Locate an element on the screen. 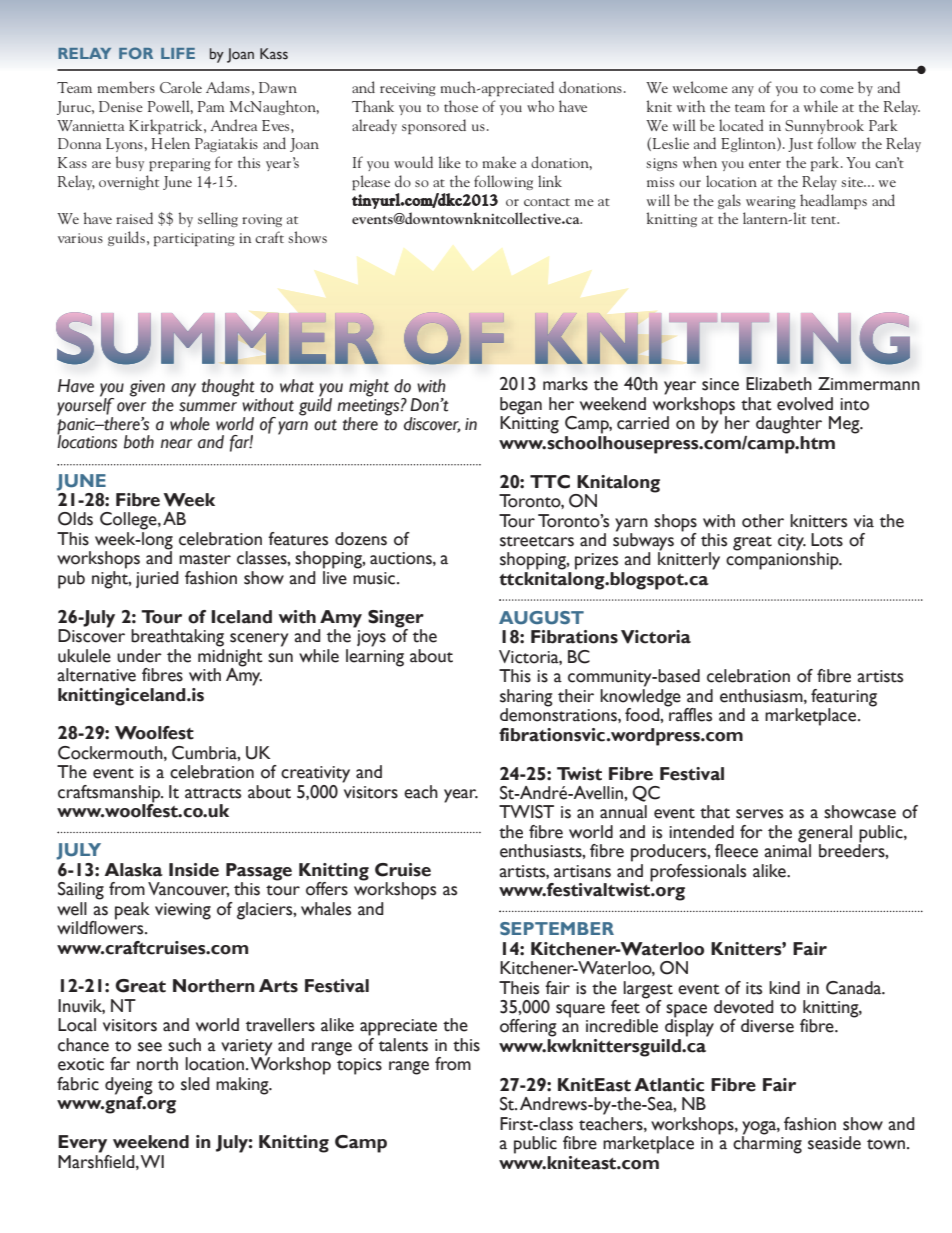 Image resolution: width=952 pixels, height=1233 pixels. sharing is located at coordinates (526, 698).
